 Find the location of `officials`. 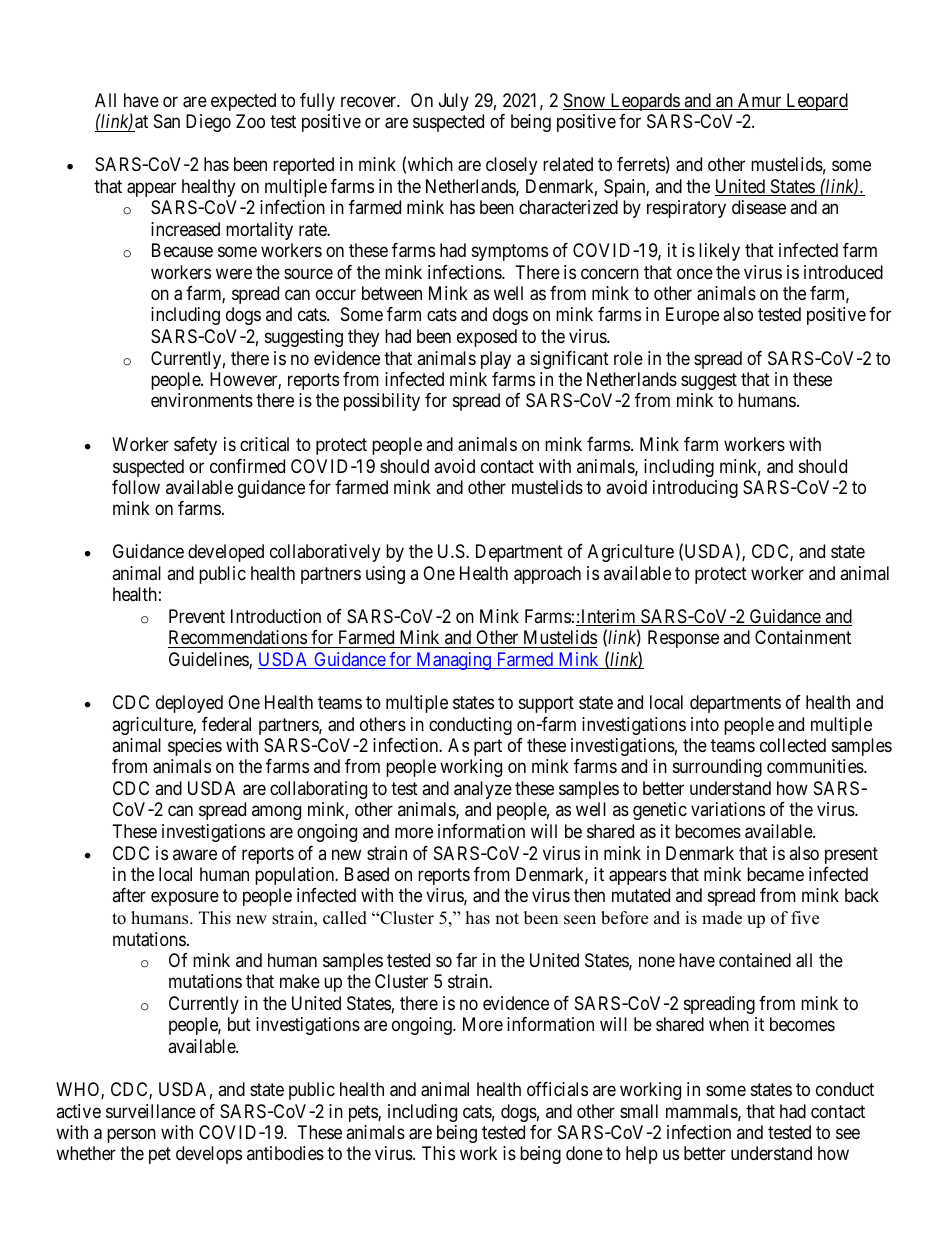

officials is located at coordinates (557, 1089).
